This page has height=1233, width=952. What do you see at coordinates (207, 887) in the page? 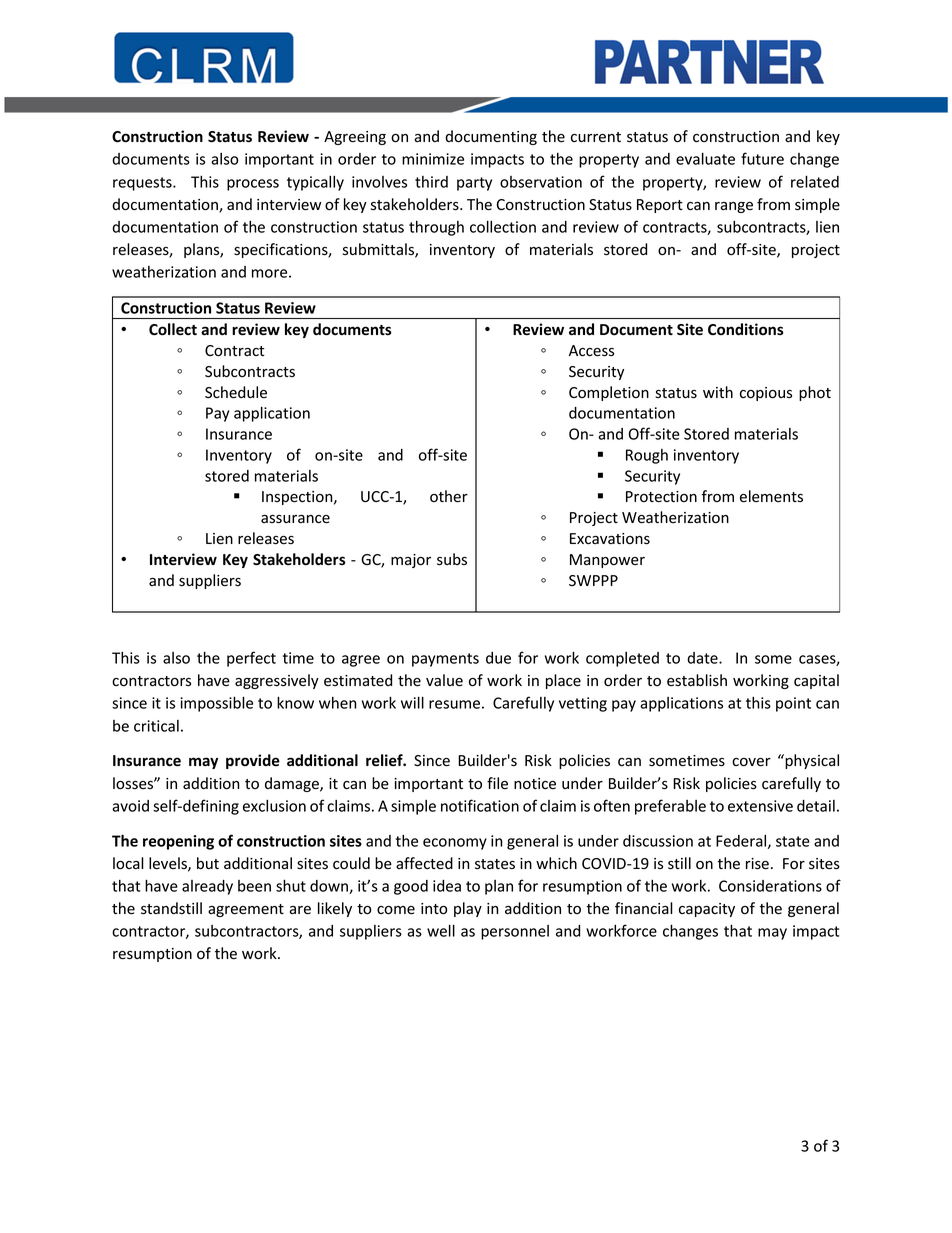
I see `already` at bounding box center [207, 887].
